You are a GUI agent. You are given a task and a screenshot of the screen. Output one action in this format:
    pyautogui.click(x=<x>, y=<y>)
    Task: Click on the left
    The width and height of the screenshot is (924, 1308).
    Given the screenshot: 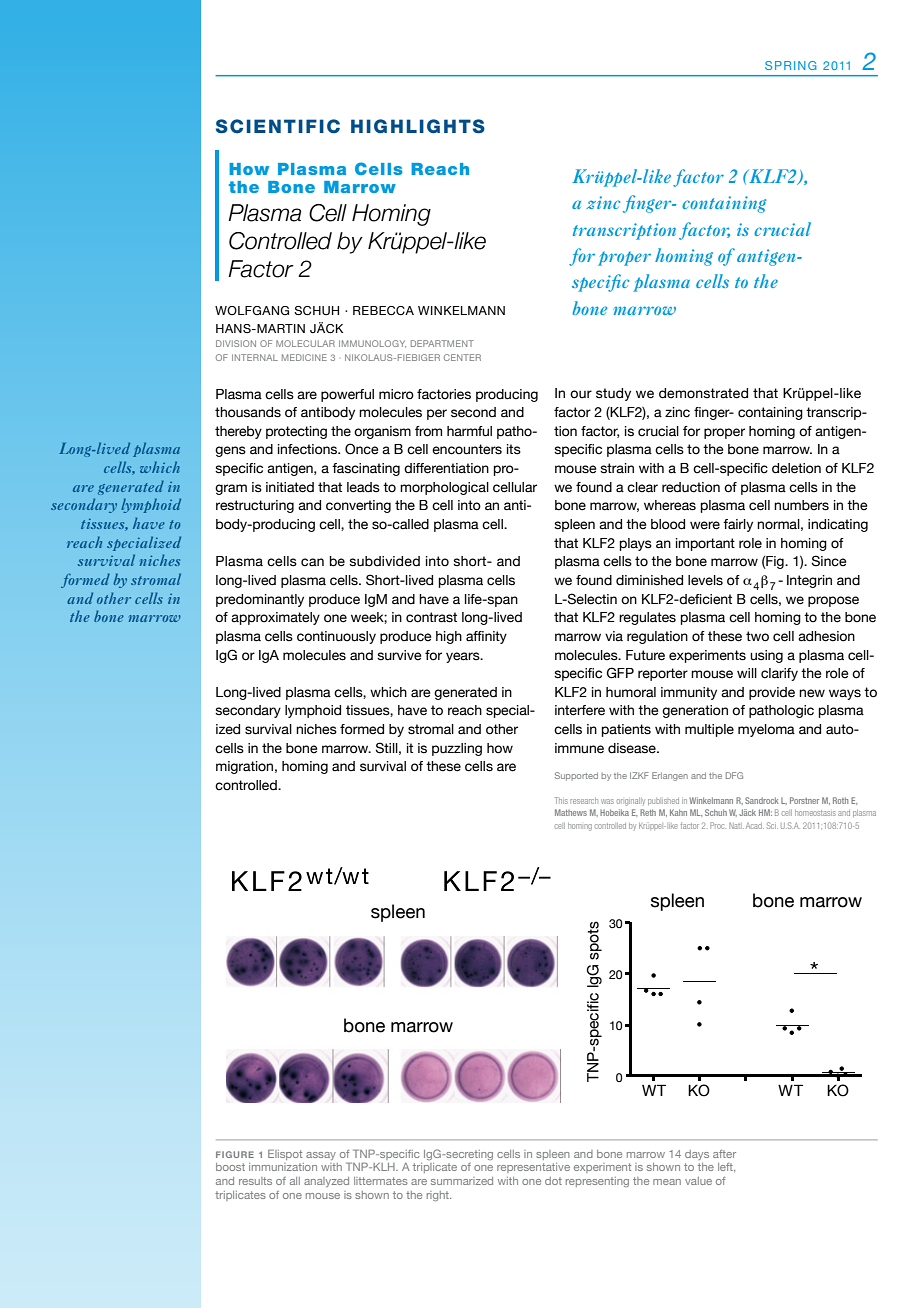 What is the action you would take?
    pyautogui.click(x=726, y=1167)
